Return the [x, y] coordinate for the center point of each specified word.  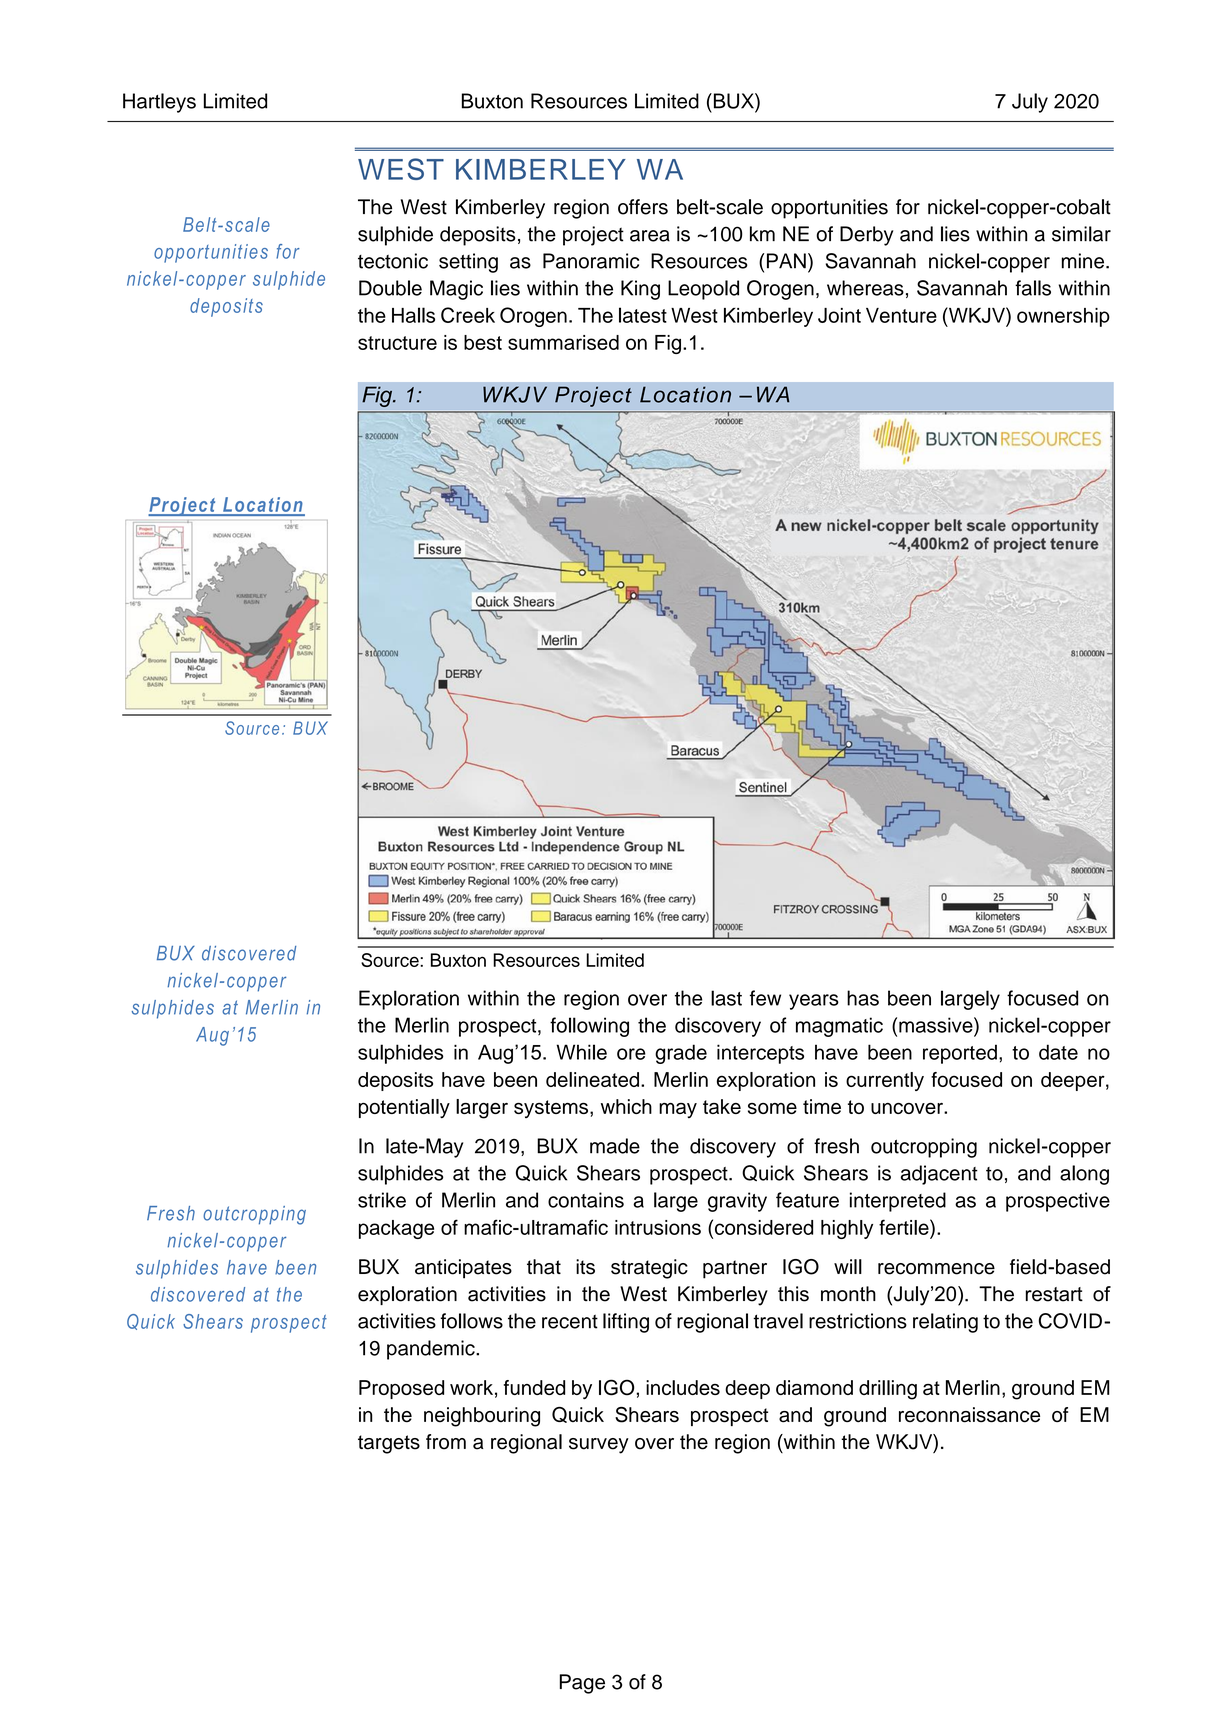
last [726, 998]
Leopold [703, 290]
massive [937, 1025]
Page [582, 1684]
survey [599, 1446]
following [589, 1027]
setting [468, 263]
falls [1033, 288]
